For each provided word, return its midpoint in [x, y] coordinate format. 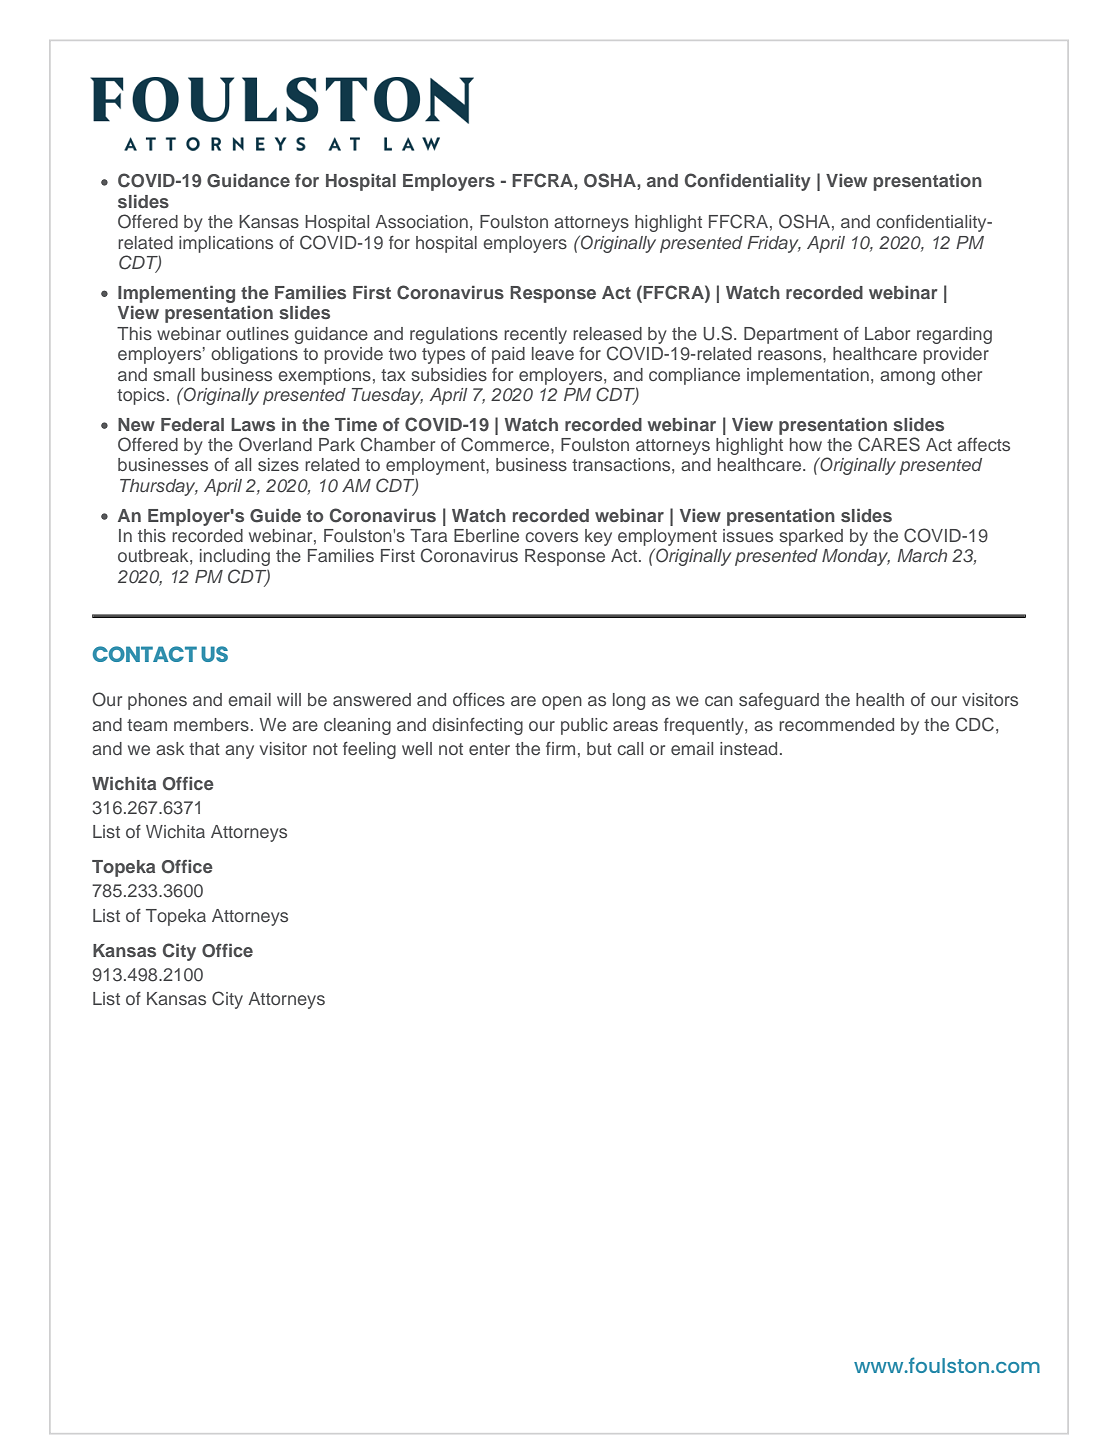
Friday [774, 244]
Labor [887, 333]
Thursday [159, 487]
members [211, 724]
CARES [889, 444]
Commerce [506, 444]
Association [421, 221]
